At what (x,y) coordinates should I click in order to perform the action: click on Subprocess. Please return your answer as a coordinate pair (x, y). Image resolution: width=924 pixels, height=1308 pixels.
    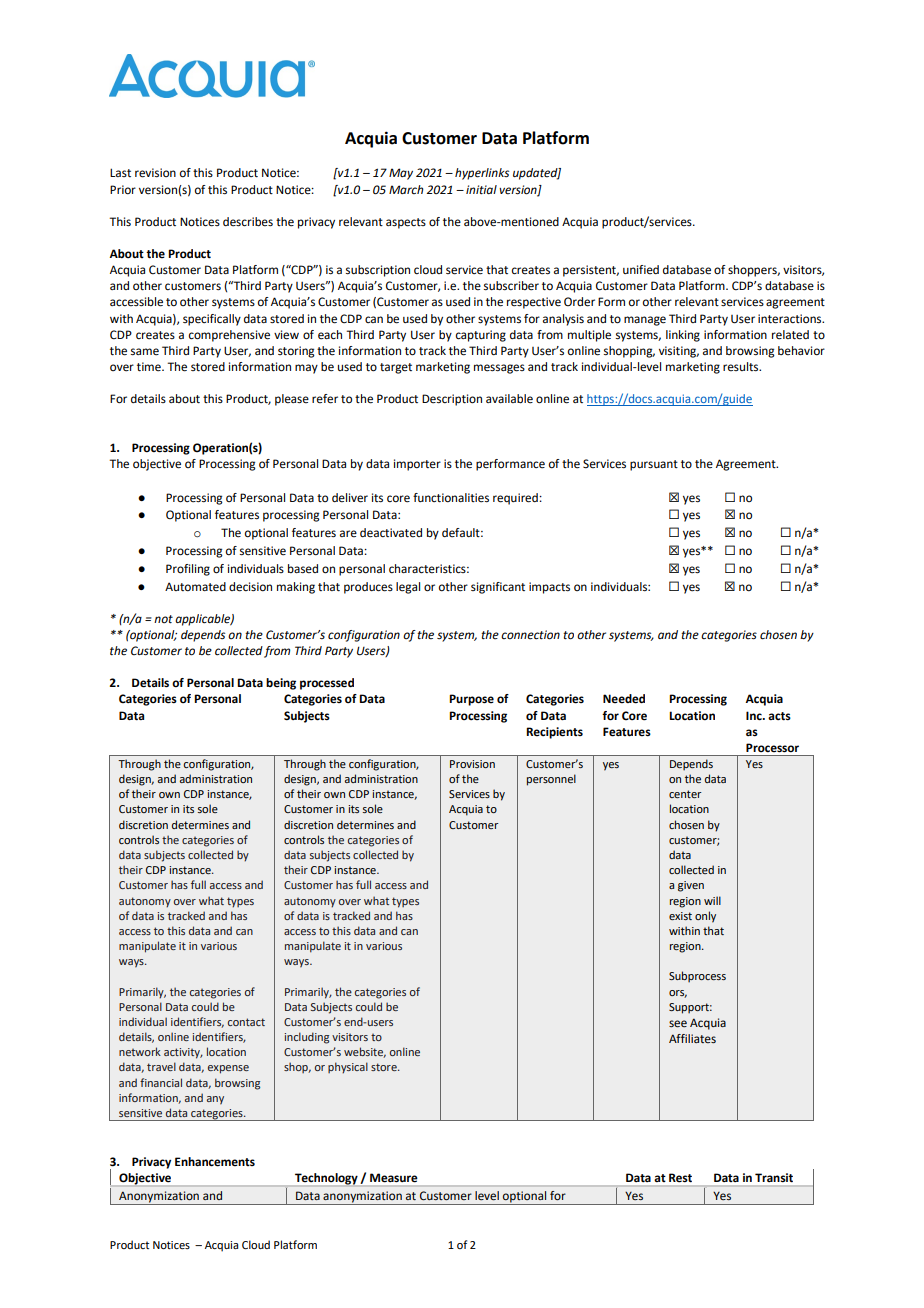
    Looking at the image, I should click on (697, 977).
